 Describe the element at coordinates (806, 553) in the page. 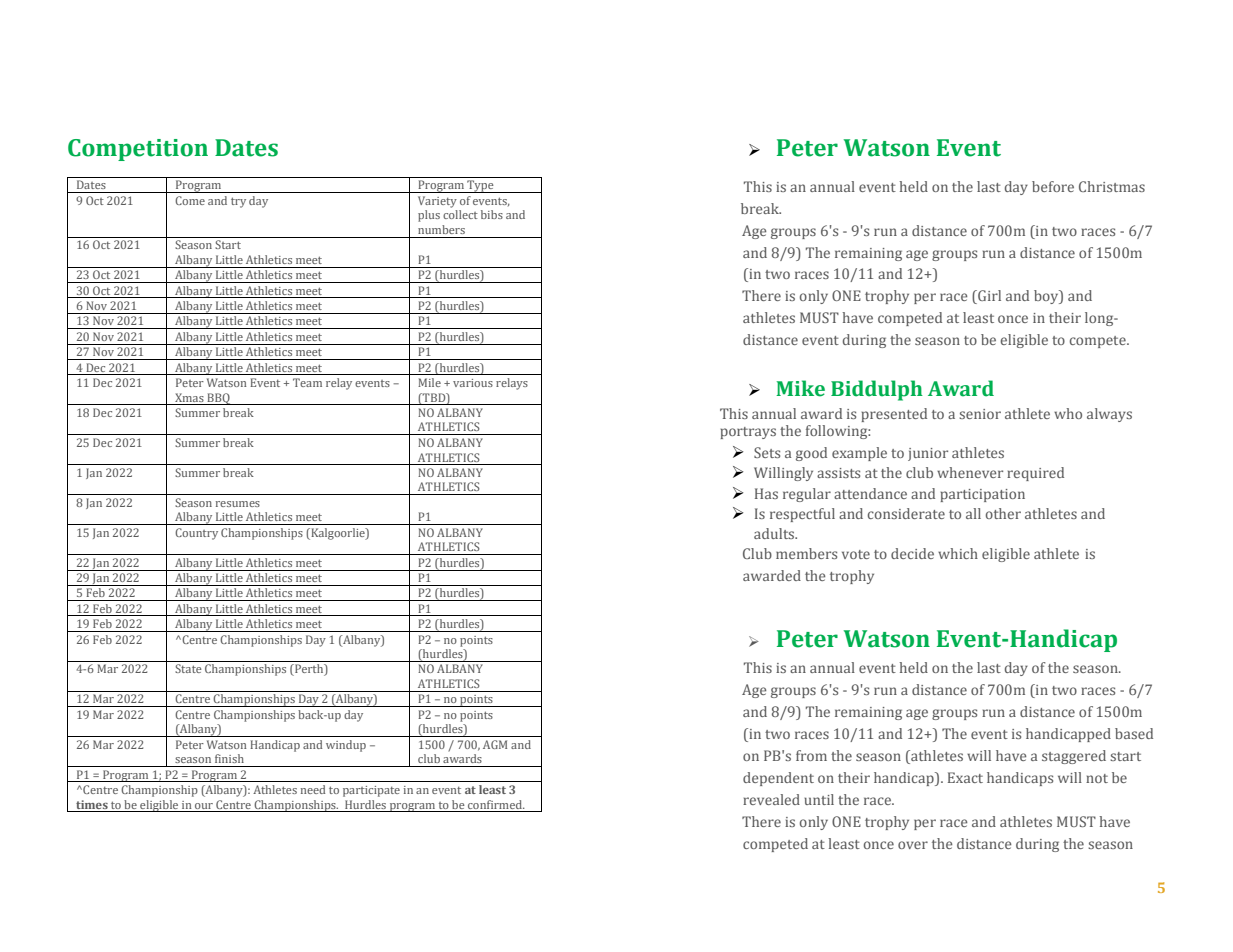

I see `members` at that location.
